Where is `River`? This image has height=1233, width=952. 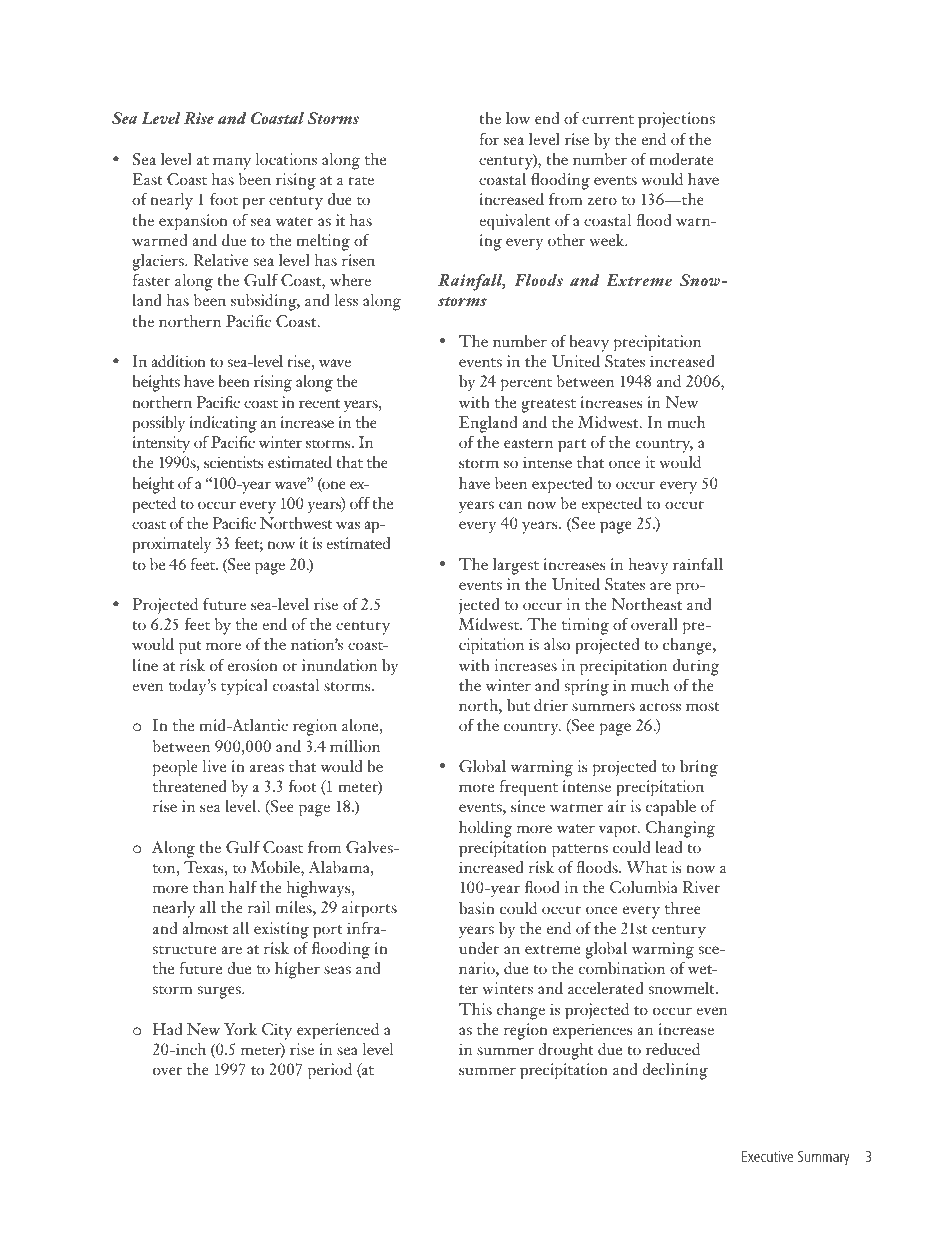 River is located at coordinates (701, 887).
